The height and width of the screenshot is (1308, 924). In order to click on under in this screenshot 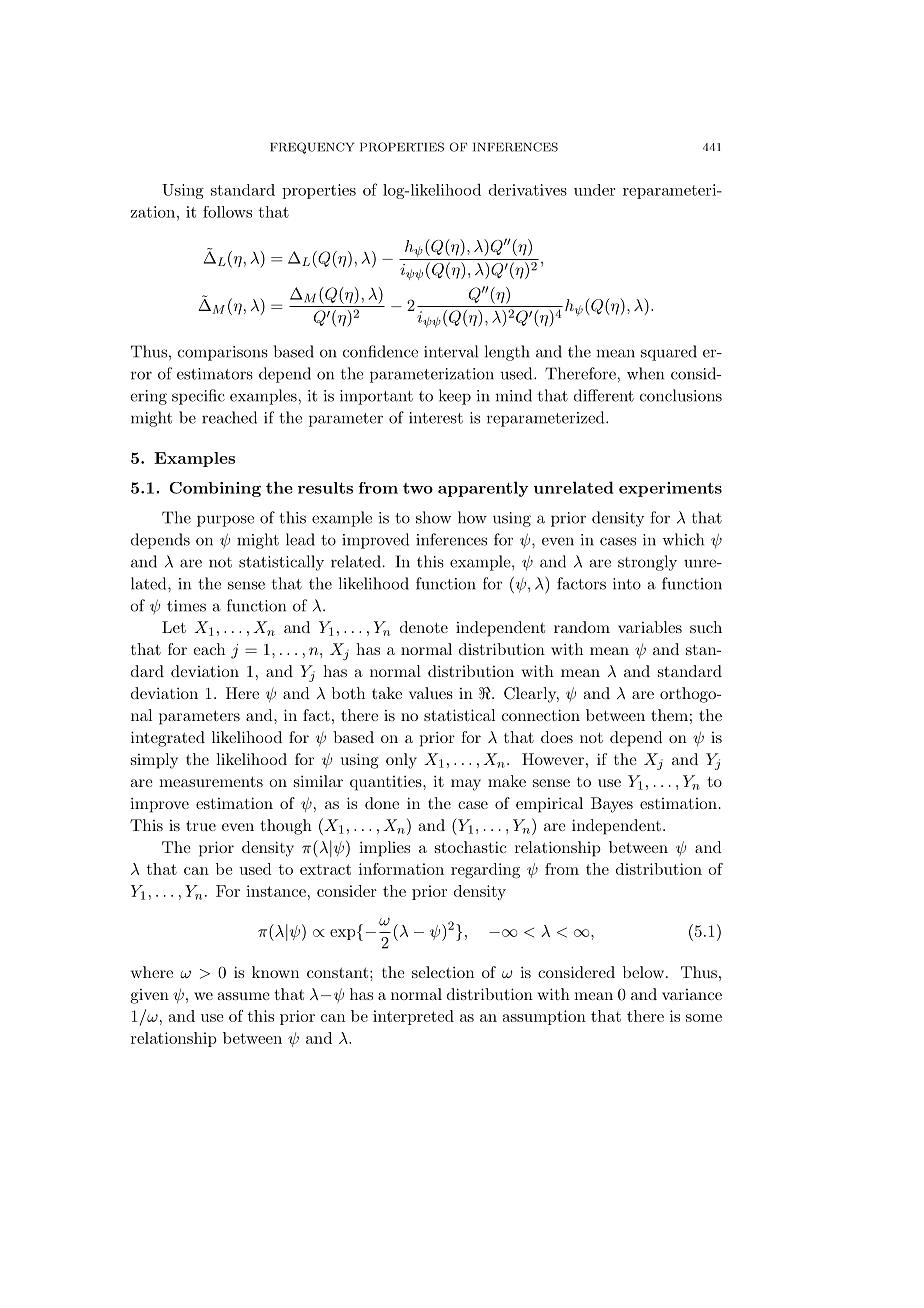, I will do `click(594, 190)`.
